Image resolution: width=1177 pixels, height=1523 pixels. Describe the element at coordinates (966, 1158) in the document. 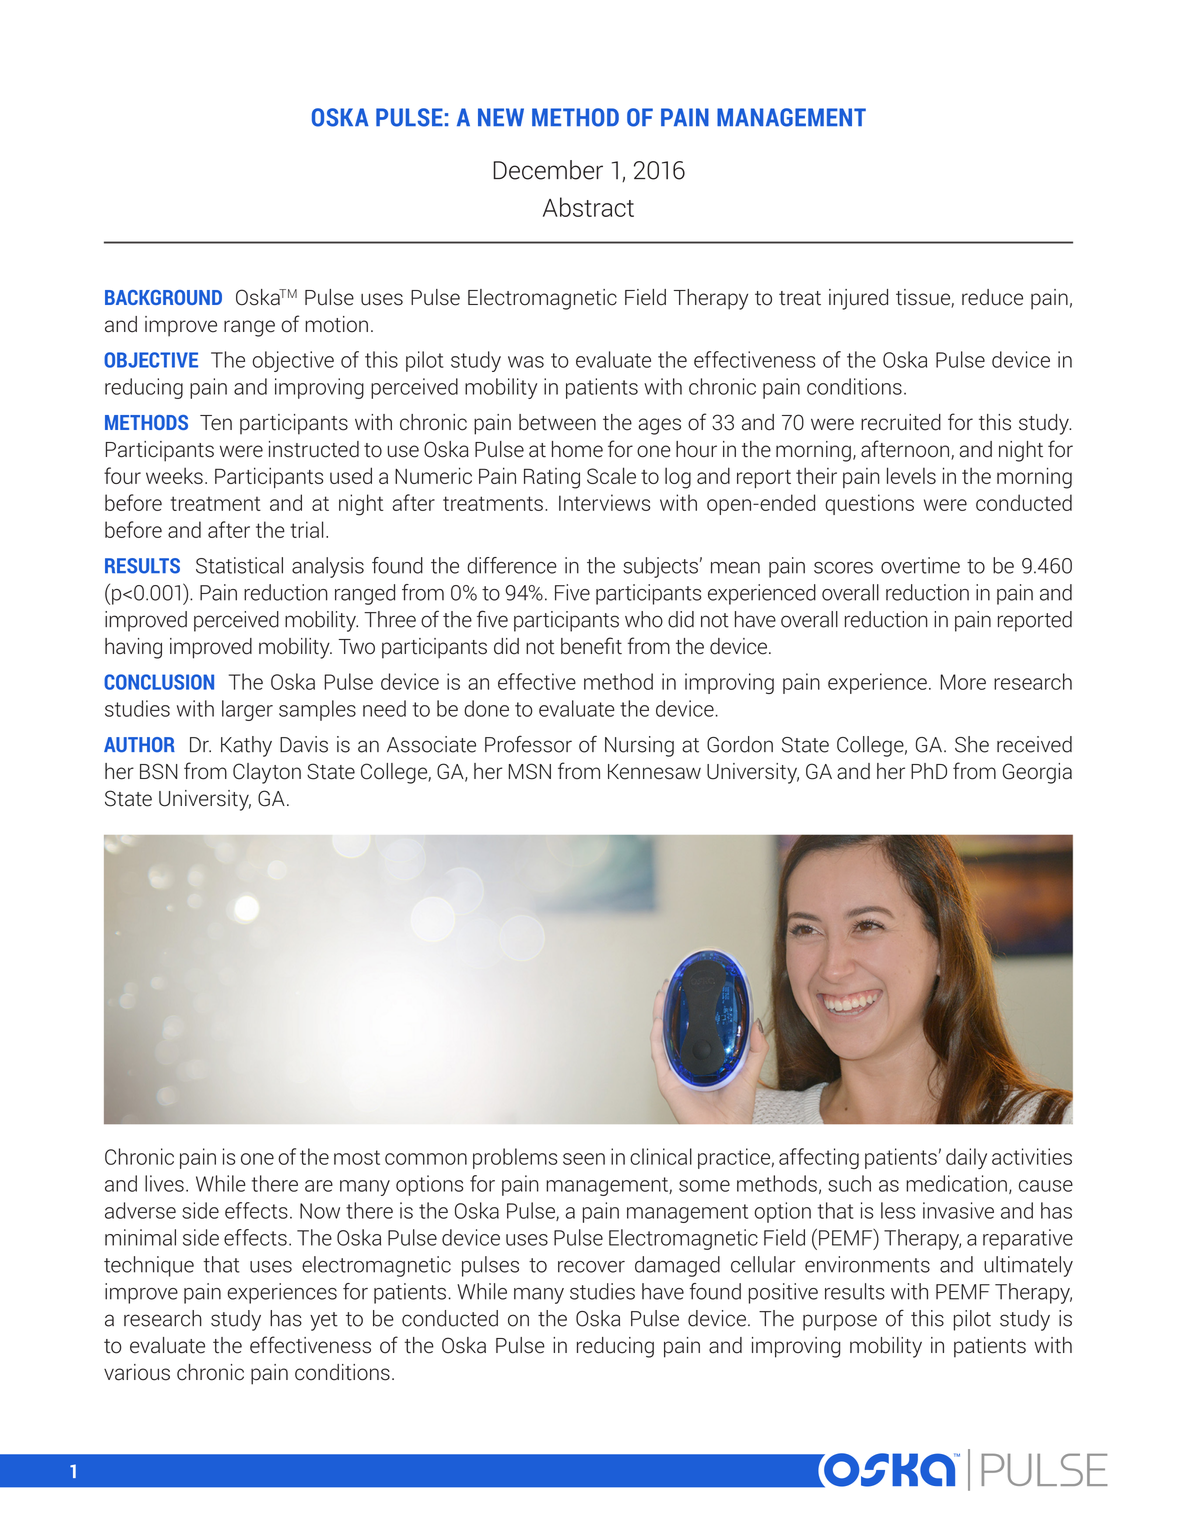

I see `daily` at that location.
